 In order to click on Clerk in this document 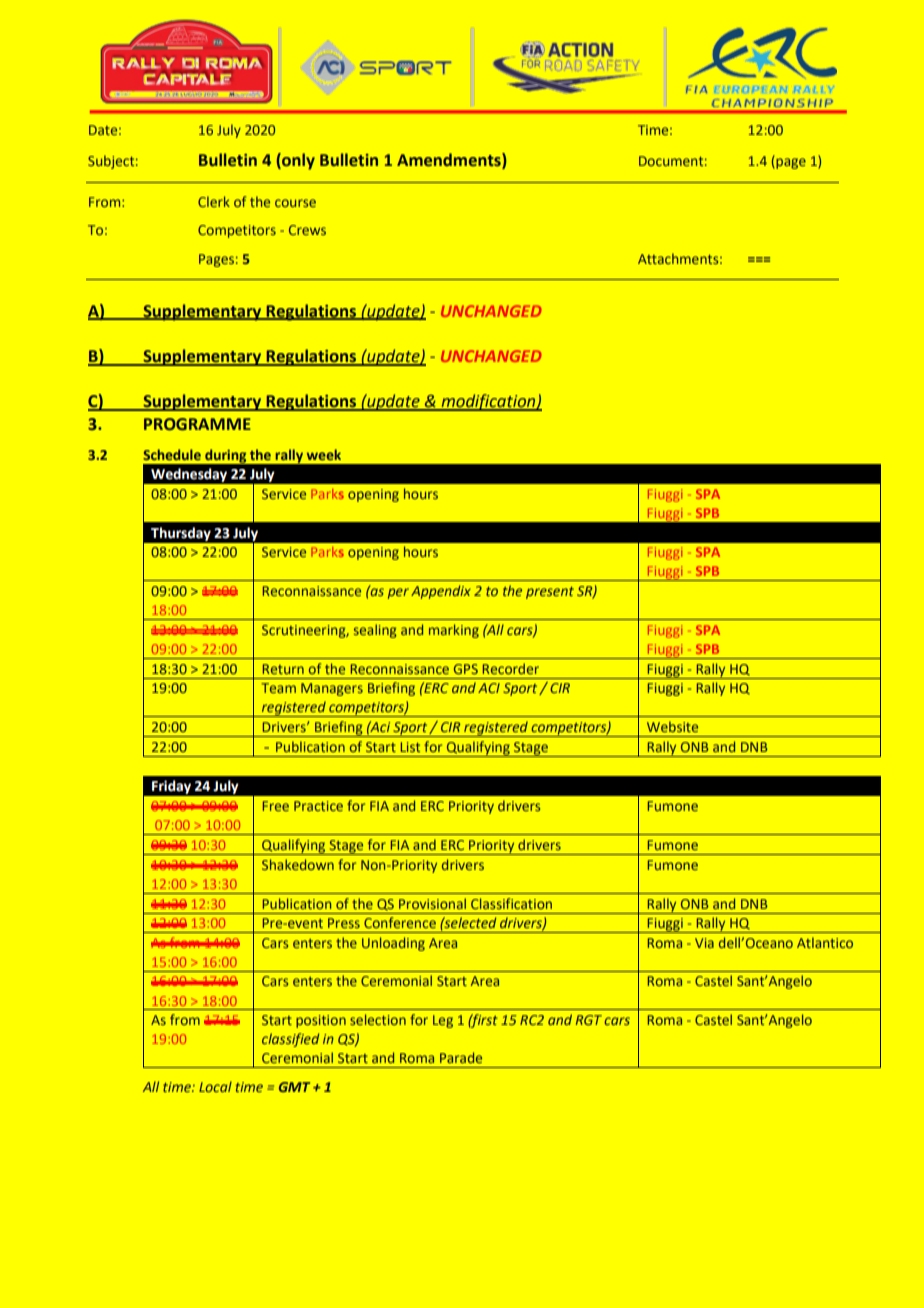, I will do `click(214, 201)`.
